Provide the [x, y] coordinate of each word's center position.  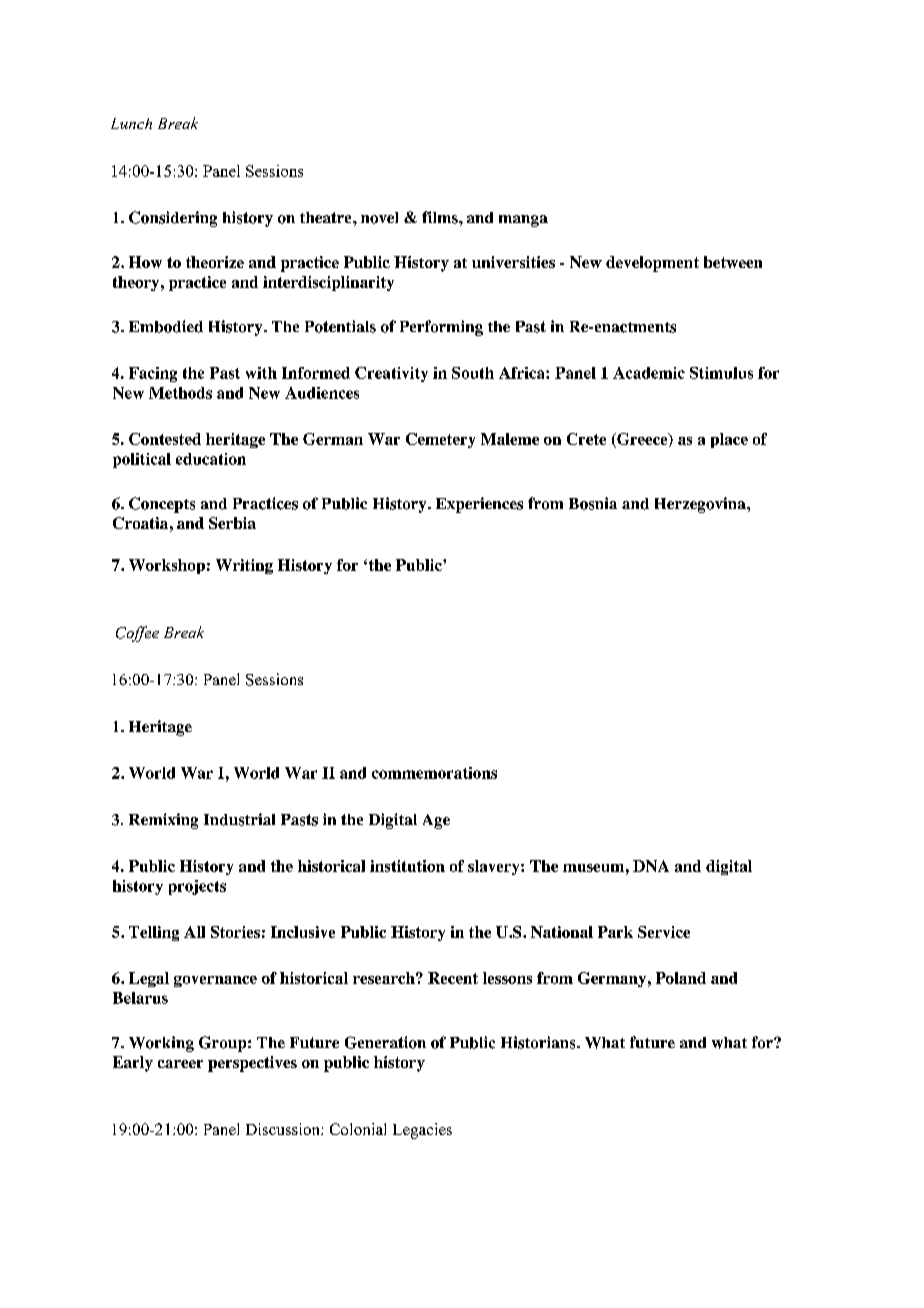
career [180, 1064]
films [441, 217]
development [652, 264]
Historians [539, 1042]
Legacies [422, 1131]
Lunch [131, 123]
